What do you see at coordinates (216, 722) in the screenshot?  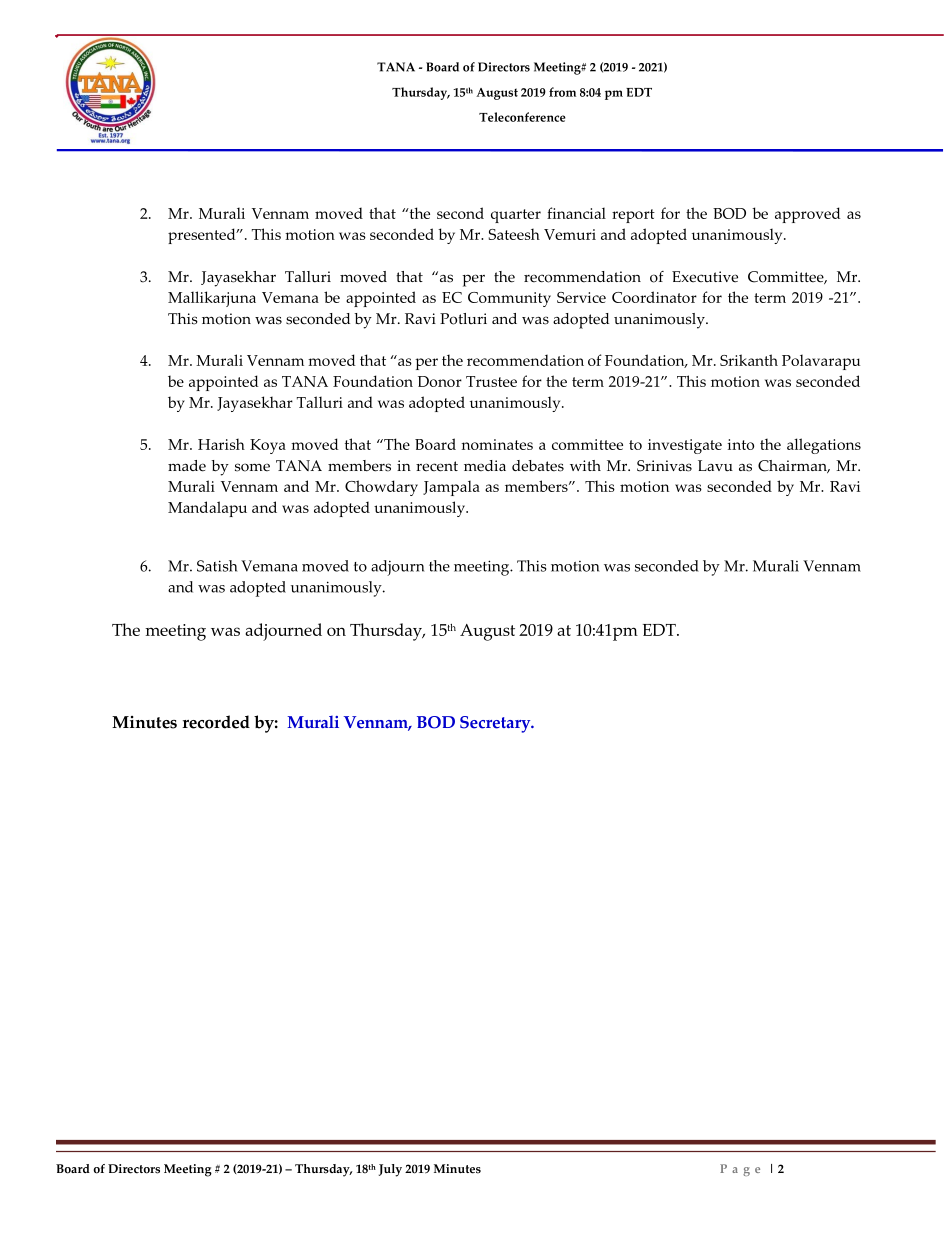 I see `recorded` at bounding box center [216, 722].
